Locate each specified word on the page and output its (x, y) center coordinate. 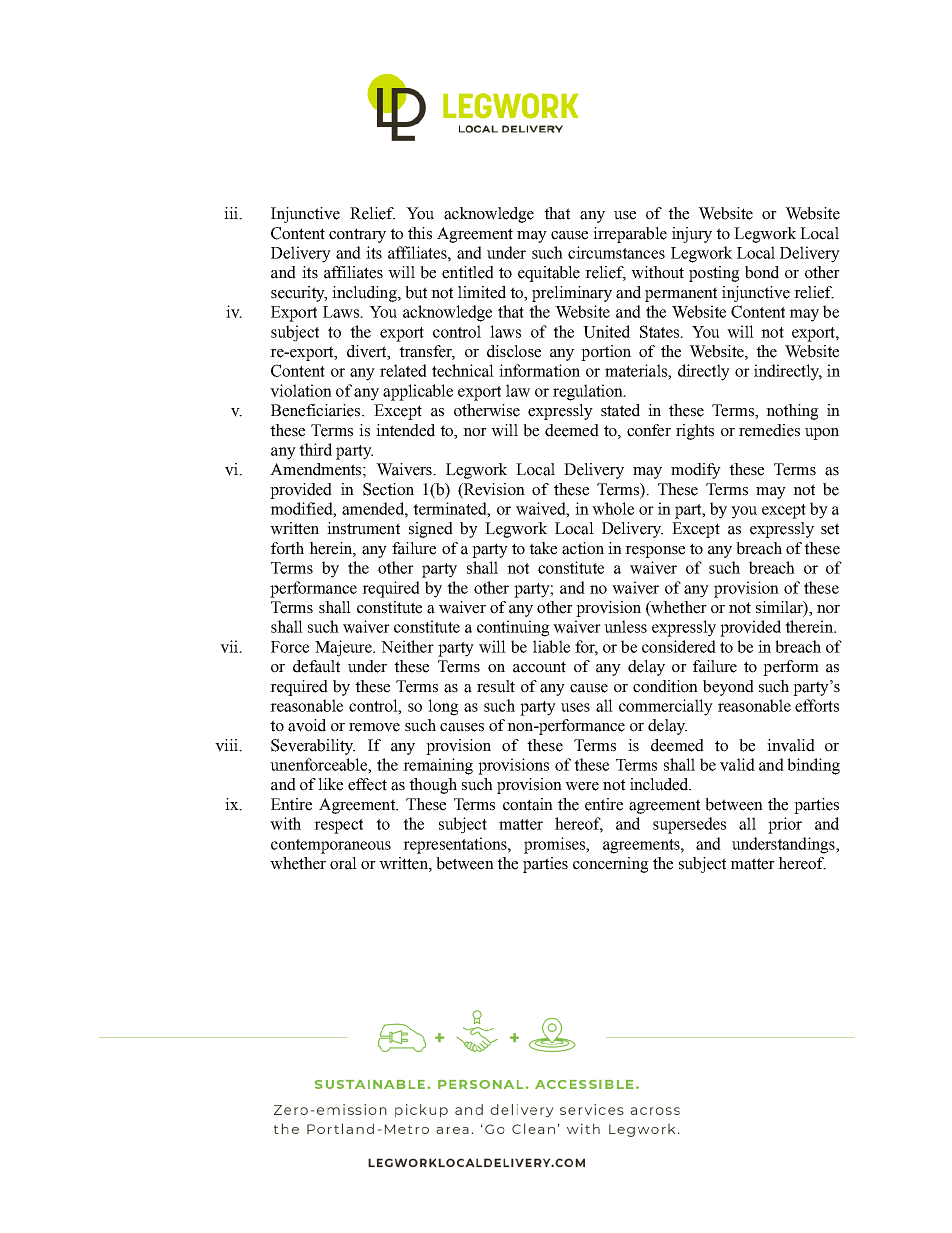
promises (556, 845)
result (496, 686)
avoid (307, 725)
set (830, 529)
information (539, 370)
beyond (728, 688)
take (543, 548)
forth (287, 548)
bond (762, 272)
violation (301, 390)
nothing (792, 412)
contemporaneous (331, 846)
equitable (549, 274)
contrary (357, 235)
